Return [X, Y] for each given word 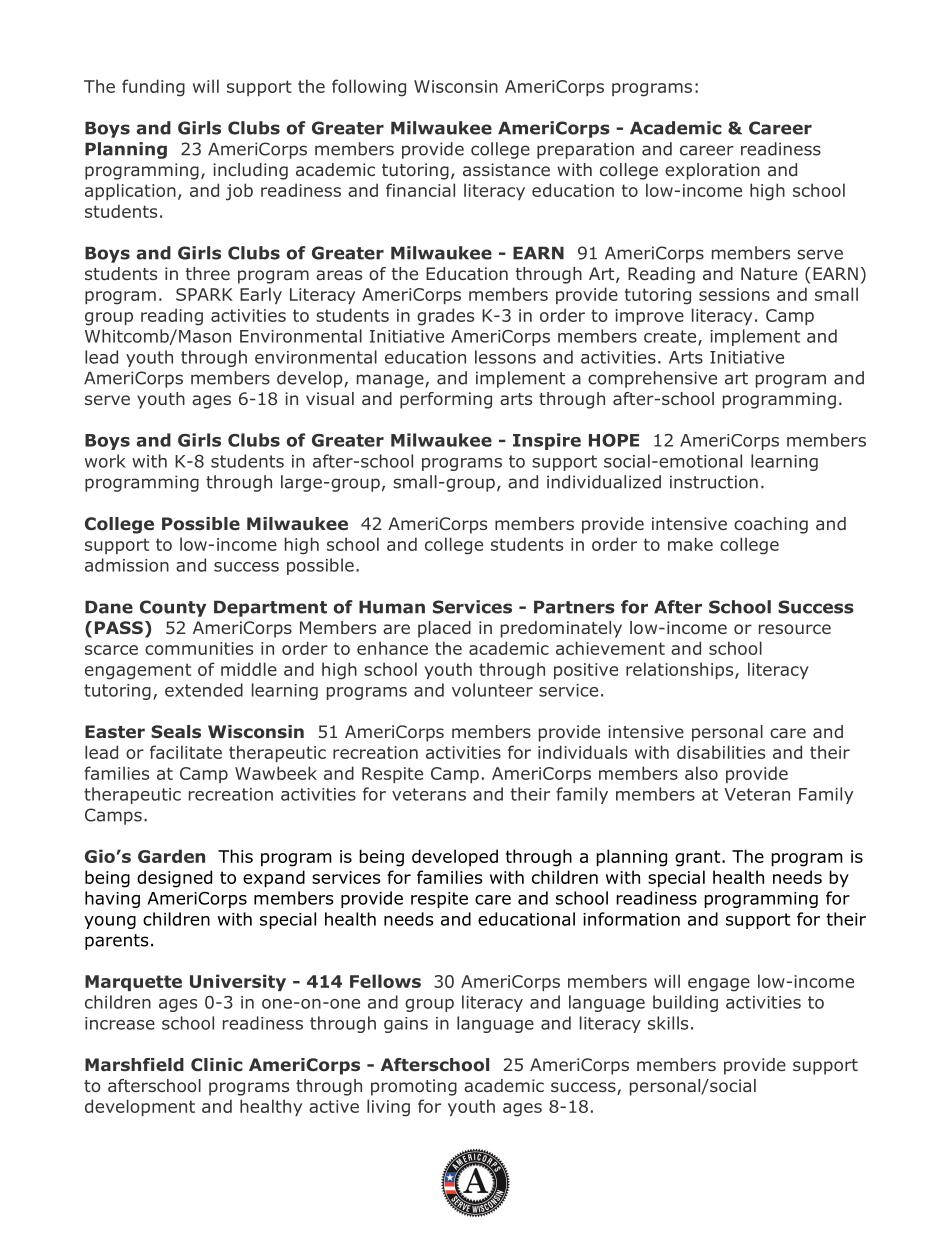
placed [444, 629]
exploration [712, 171]
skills [668, 1023]
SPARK [204, 294]
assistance [506, 169]
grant [699, 858]
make [690, 544]
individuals [582, 752]
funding [153, 88]
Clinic [217, 1064]
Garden [171, 856]
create [671, 337]
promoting [414, 1087]
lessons [505, 357]
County [173, 608]
